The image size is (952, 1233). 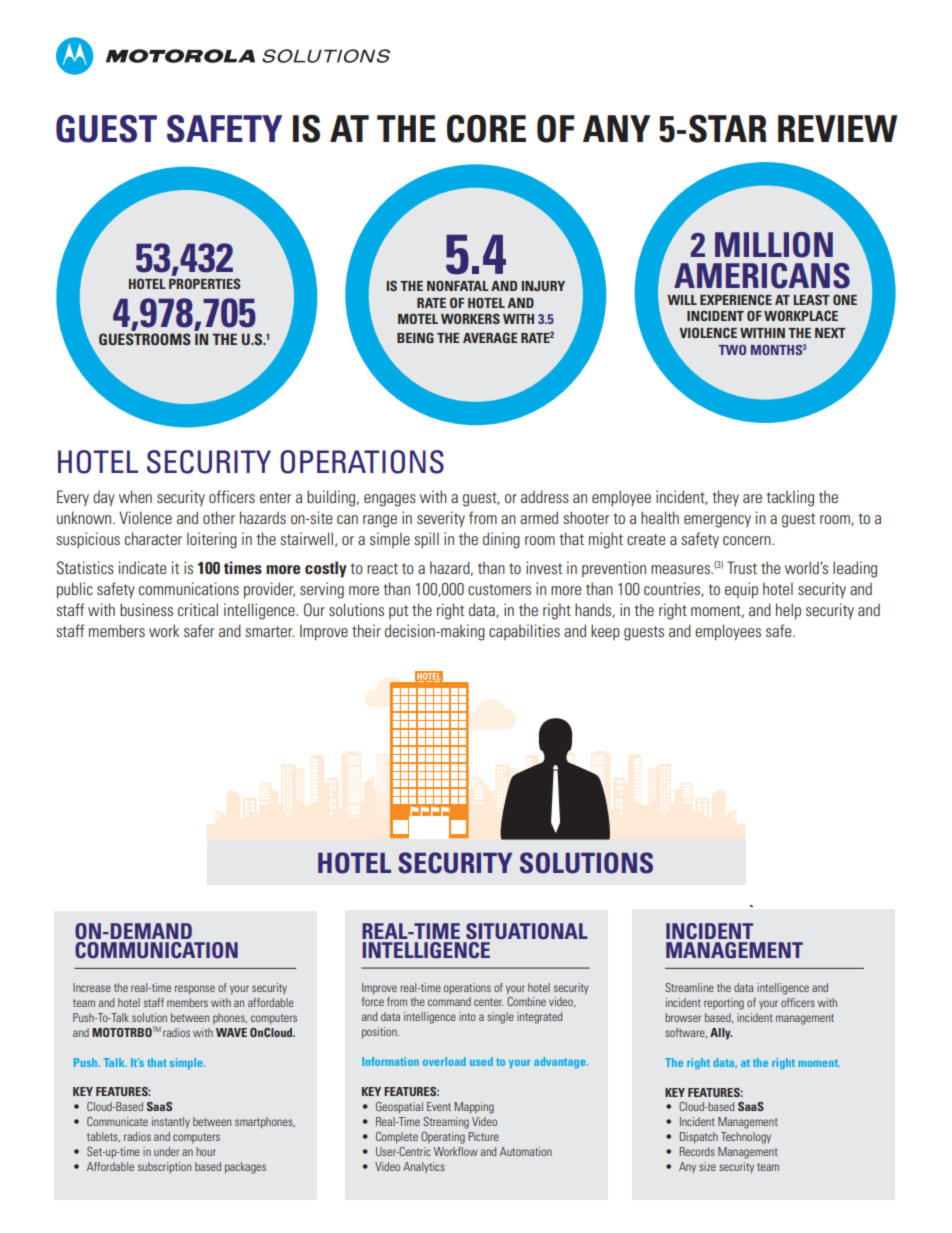 What do you see at coordinates (689, 987) in the screenshot?
I see `Streamline` at bounding box center [689, 987].
